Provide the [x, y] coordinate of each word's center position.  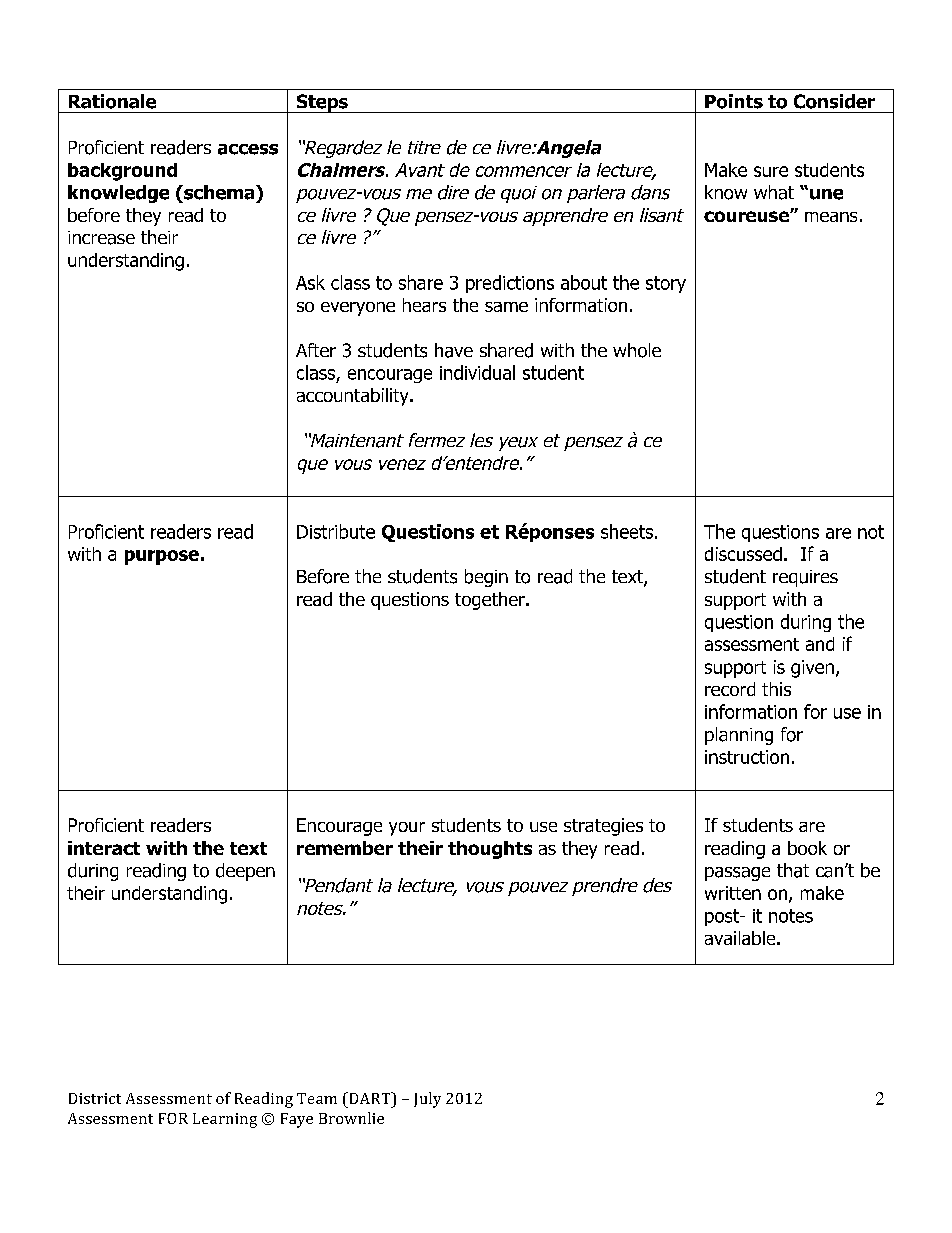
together [491, 601]
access [248, 149]
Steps [322, 103]
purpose [162, 557]
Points [734, 101]
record [730, 689]
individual [477, 372]
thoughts [490, 850]
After [316, 350]
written [733, 893]
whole [637, 350]
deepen [245, 872]
